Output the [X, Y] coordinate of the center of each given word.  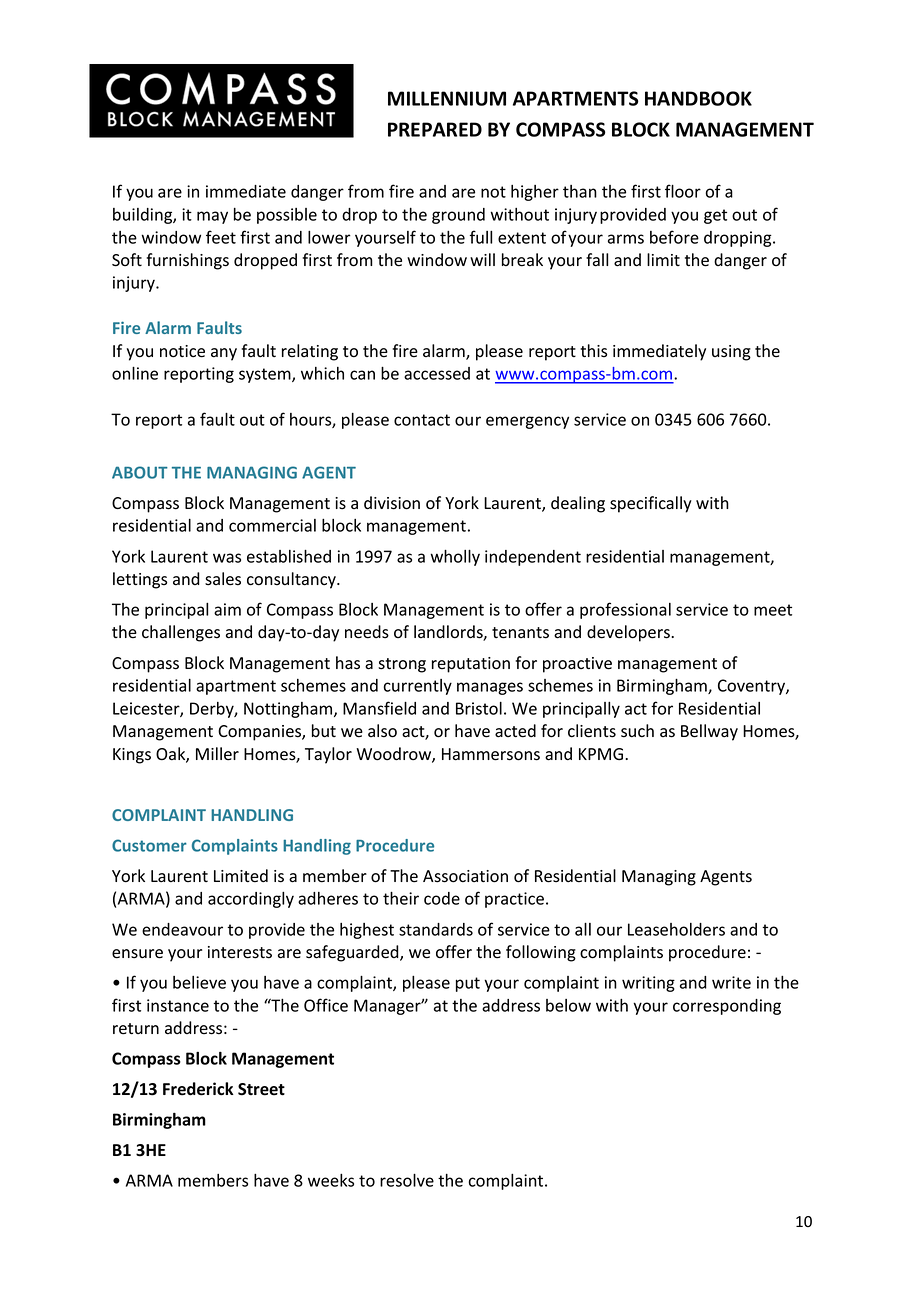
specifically [651, 504]
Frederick [198, 1089]
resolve [407, 1180]
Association [465, 876]
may [212, 217]
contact [422, 420]
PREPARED [435, 129]
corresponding [727, 1007]
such [637, 731]
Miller [217, 754]
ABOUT [140, 472]
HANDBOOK [698, 98]
